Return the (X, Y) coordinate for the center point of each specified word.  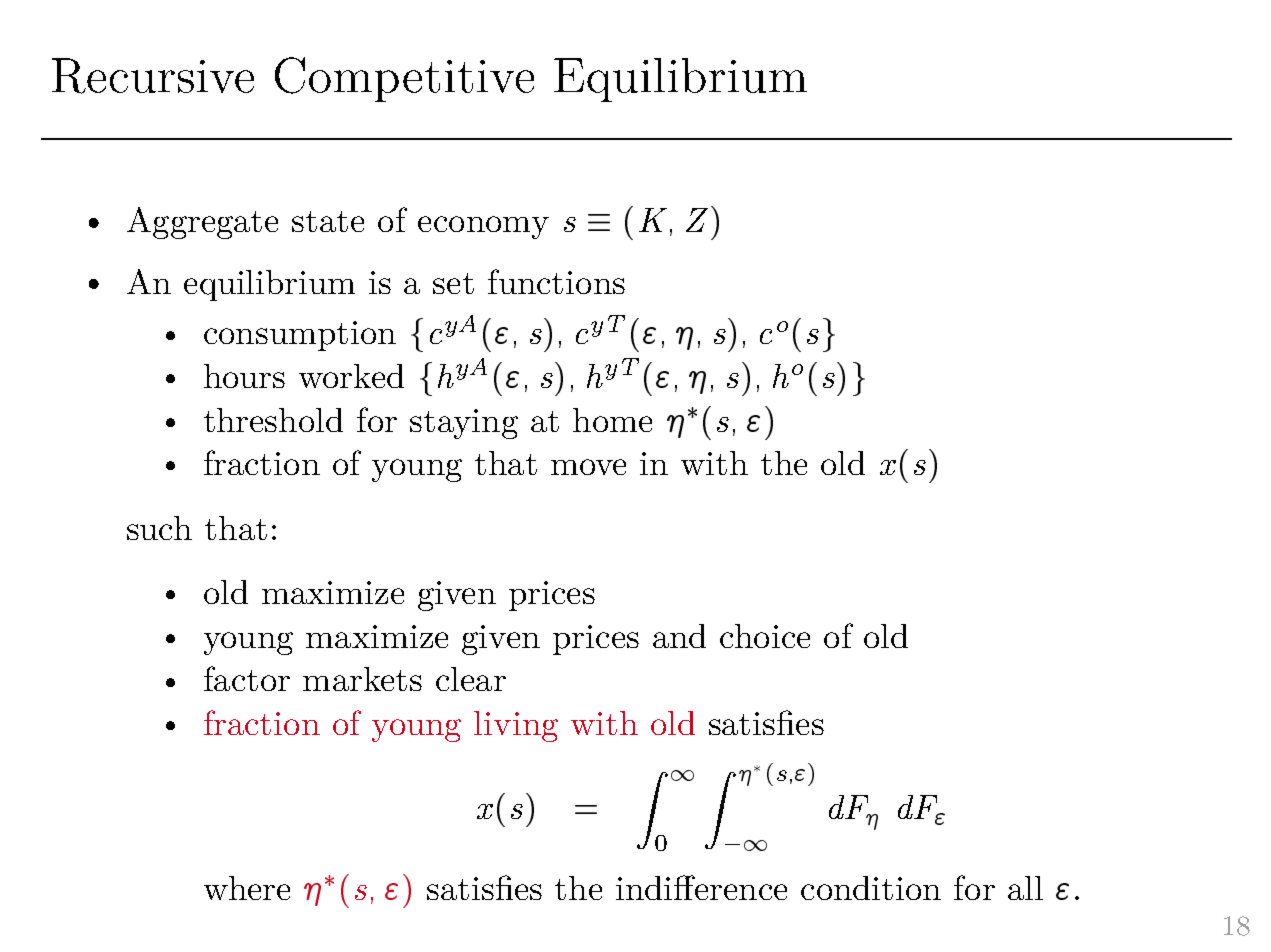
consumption (300, 336)
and (679, 636)
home (612, 420)
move (588, 467)
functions (556, 281)
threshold (273, 420)
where (247, 888)
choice (765, 636)
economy (483, 227)
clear (471, 679)
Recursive (153, 76)
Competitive (404, 79)
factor (247, 678)
